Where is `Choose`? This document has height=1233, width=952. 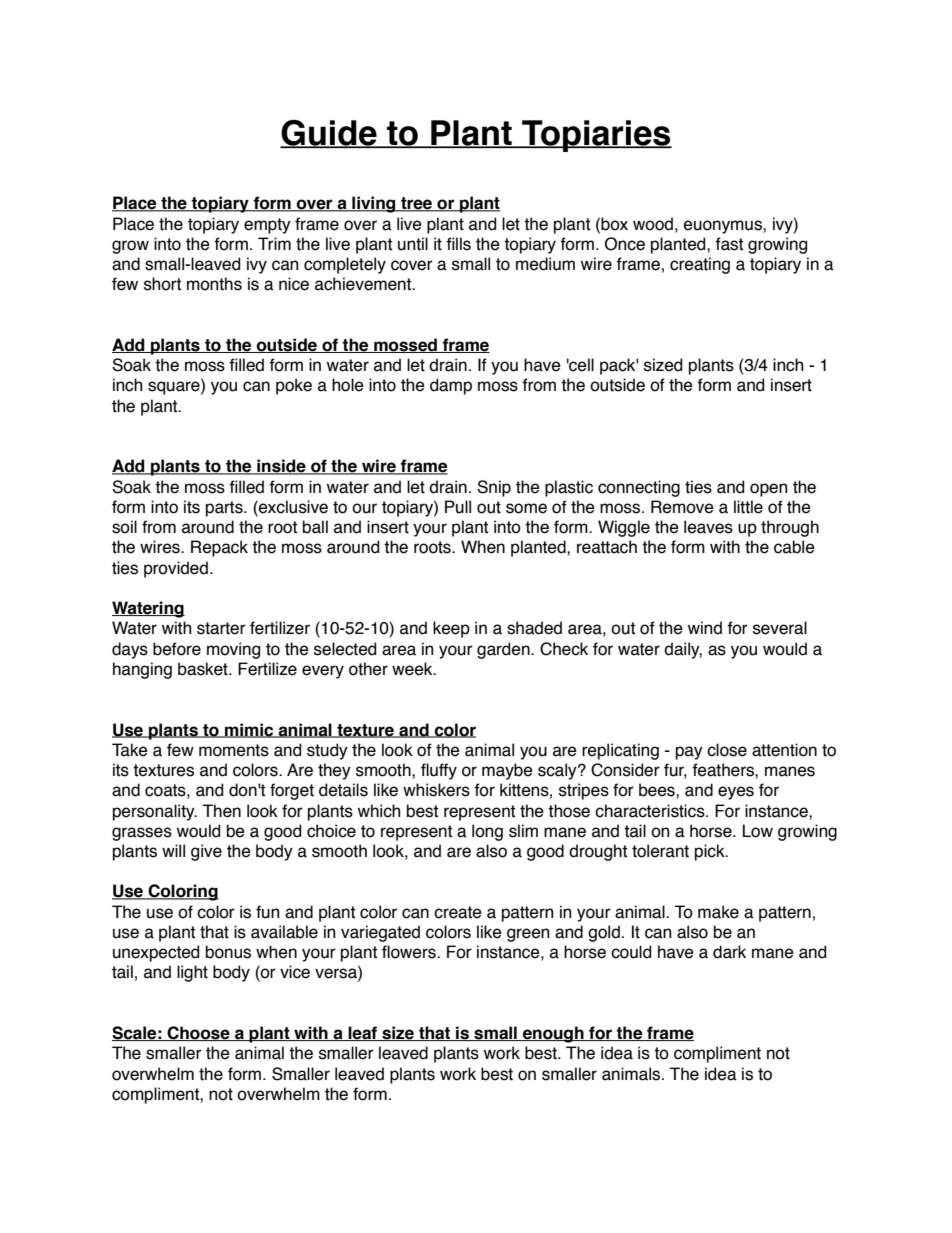
Choose is located at coordinates (198, 1033).
